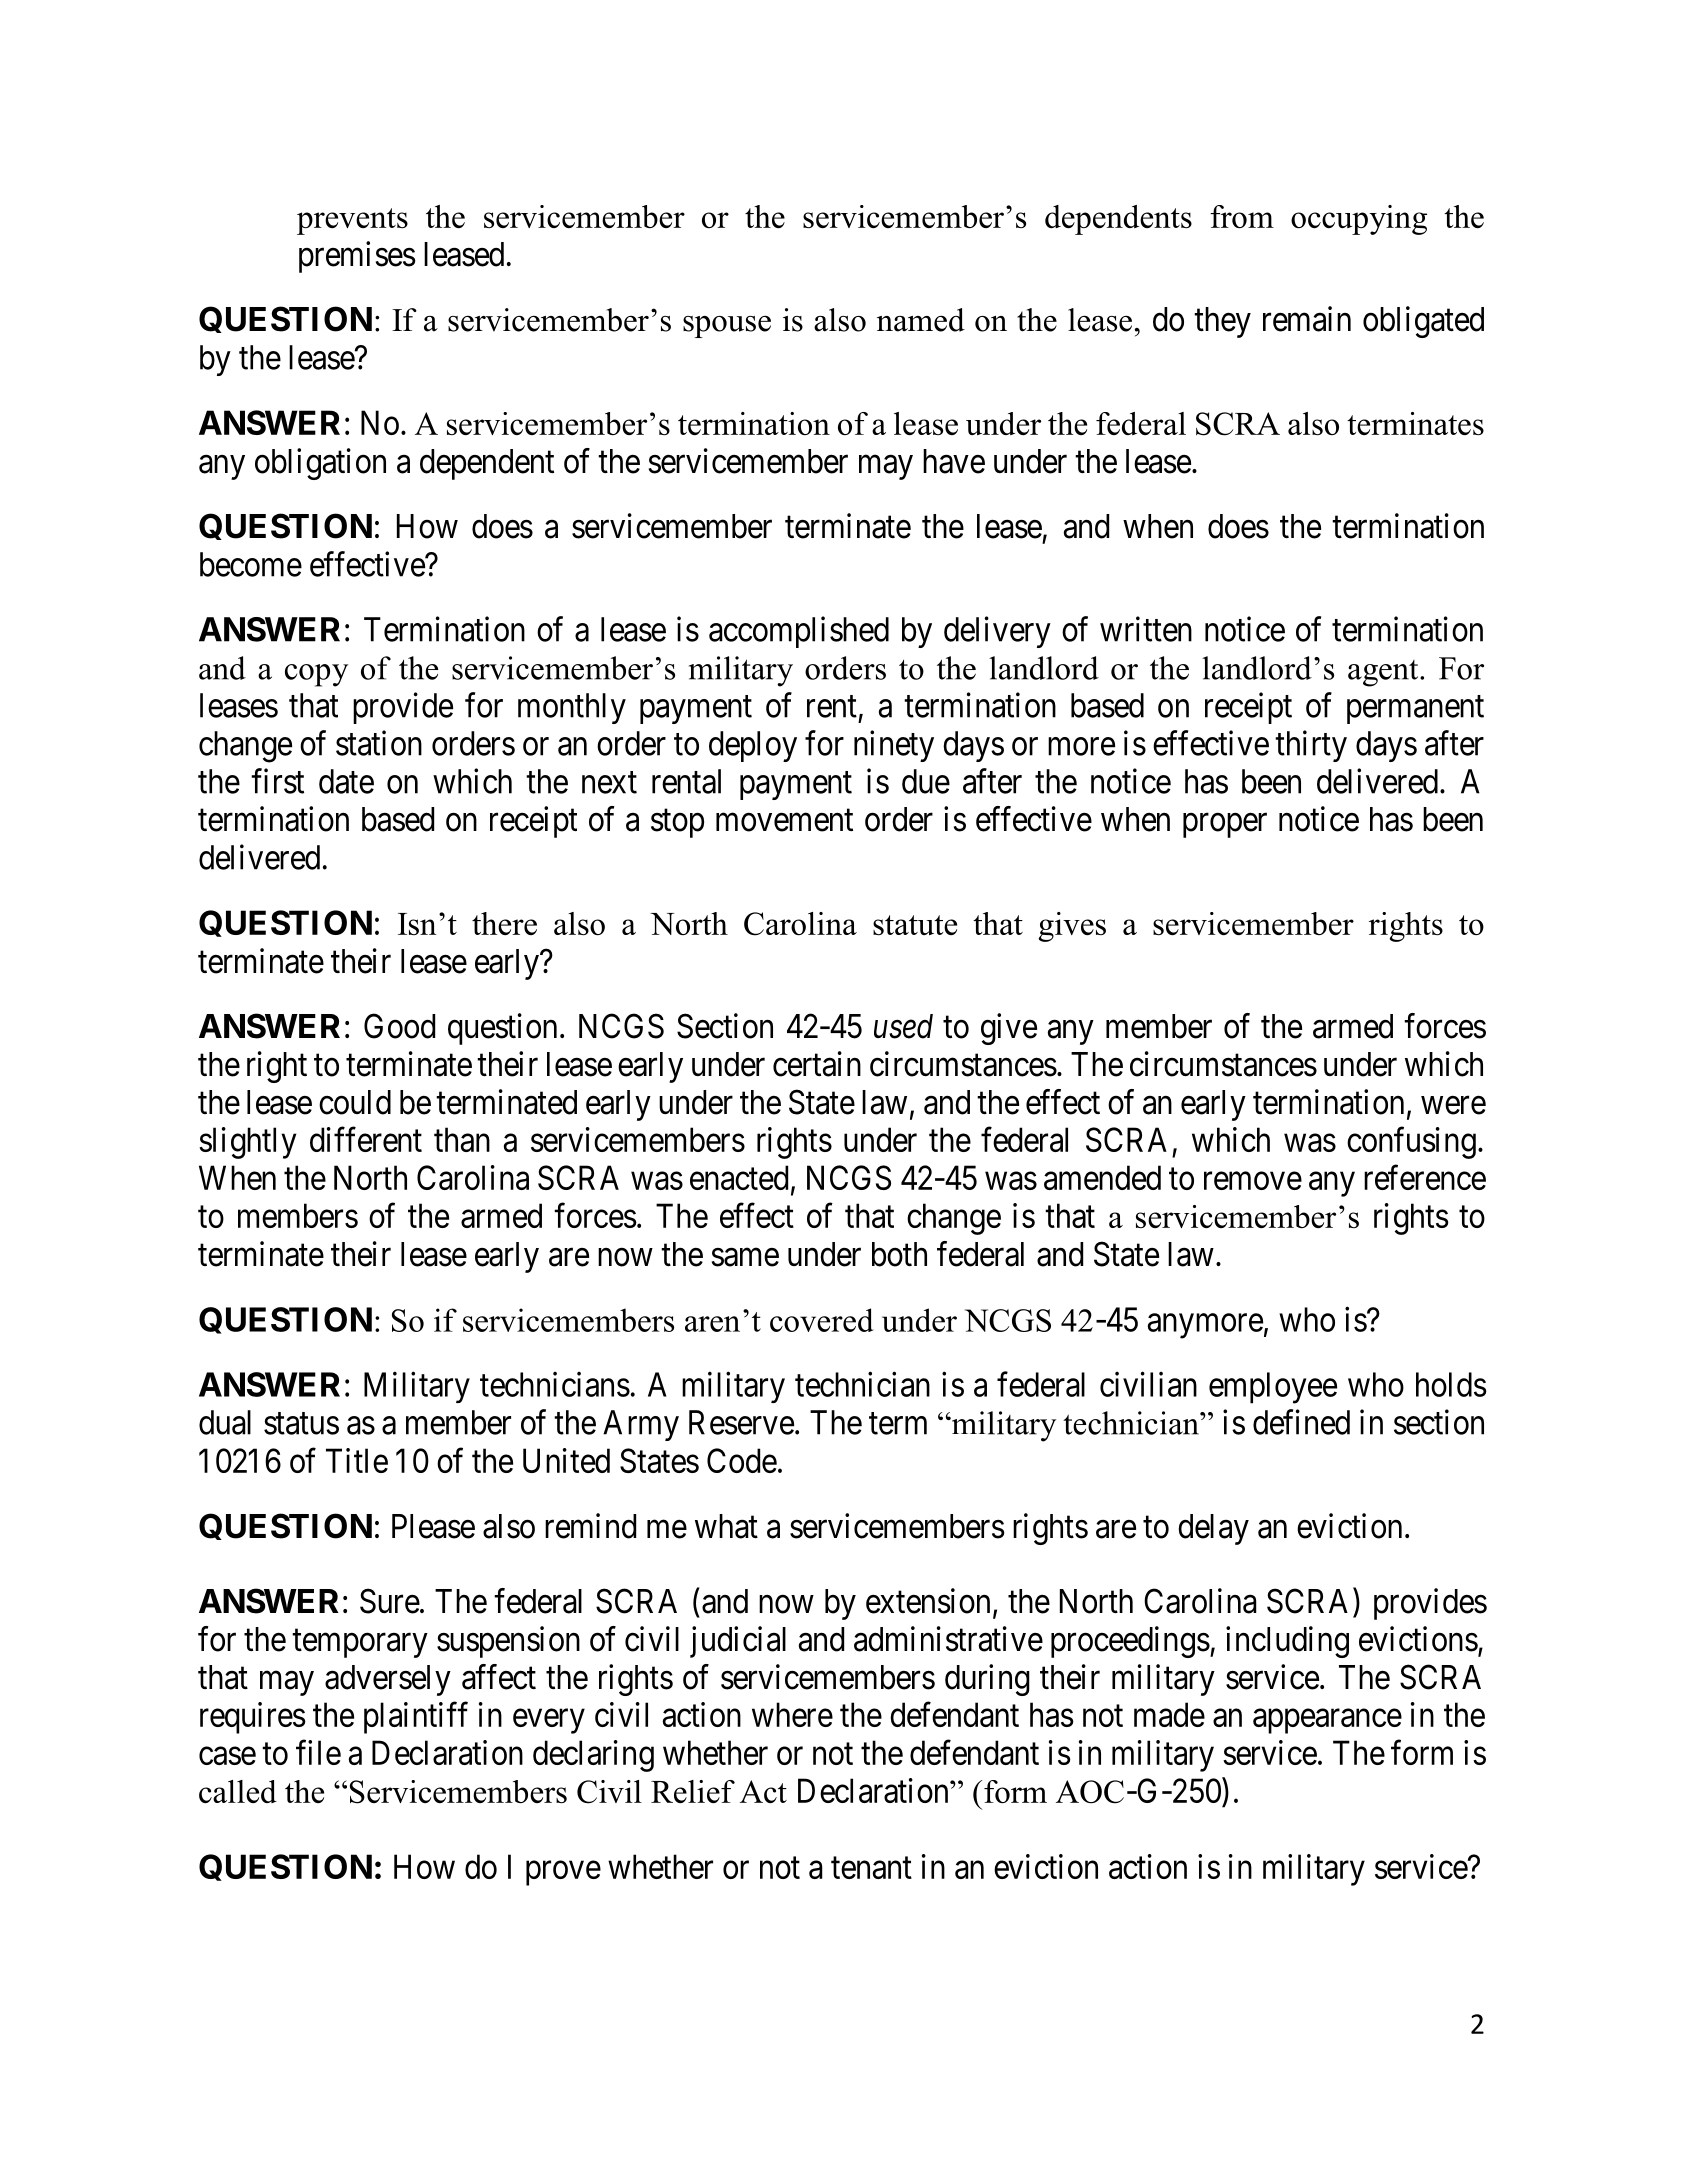 This image has height=2178, width=1683. What do you see at coordinates (318, 1752) in the image?
I see `file` at bounding box center [318, 1752].
